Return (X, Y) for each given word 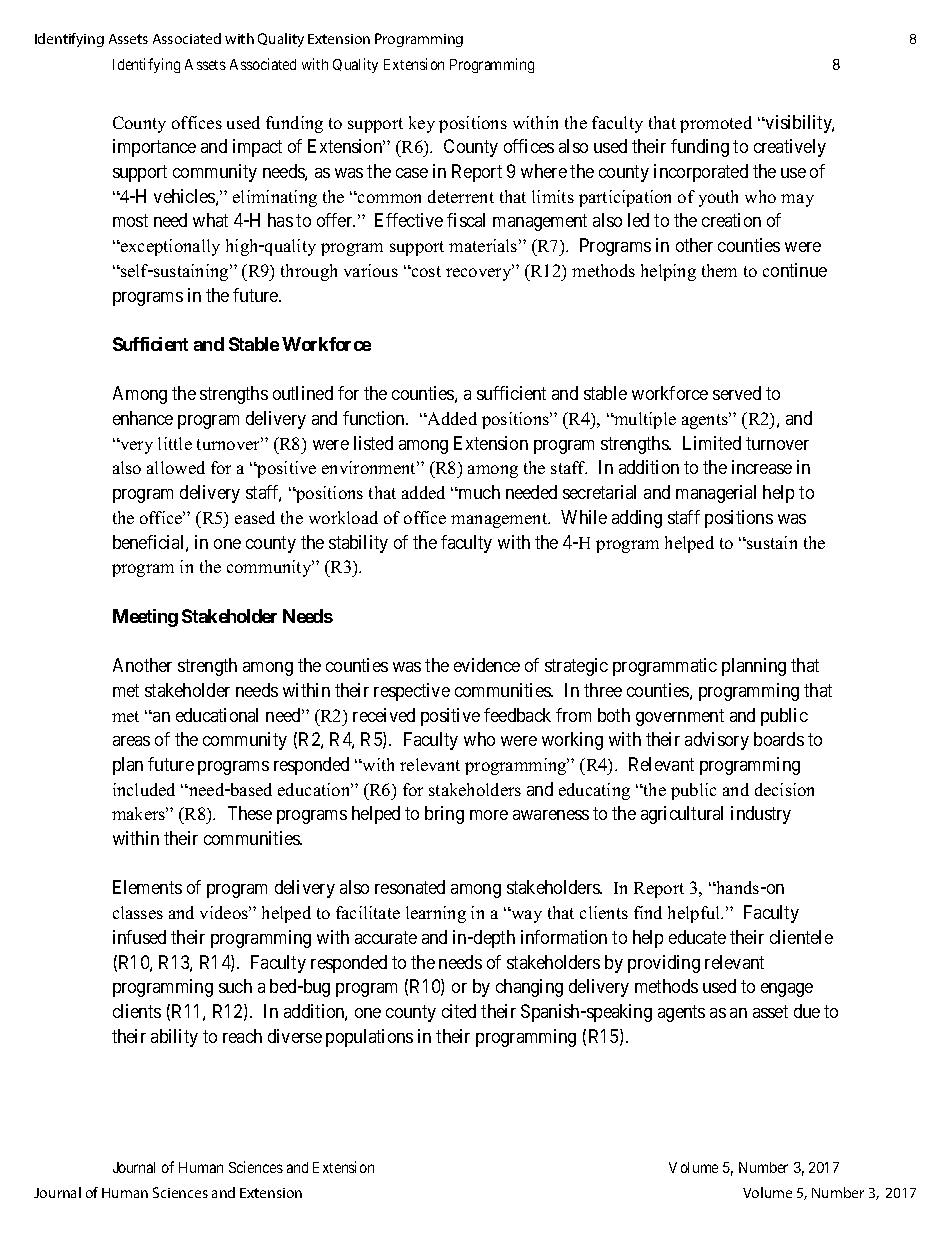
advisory (717, 741)
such (235, 986)
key (422, 124)
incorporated (701, 173)
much (478, 492)
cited (459, 1011)
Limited (712, 443)
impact (257, 148)
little (175, 443)
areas (131, 741)
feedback (517, 715)
